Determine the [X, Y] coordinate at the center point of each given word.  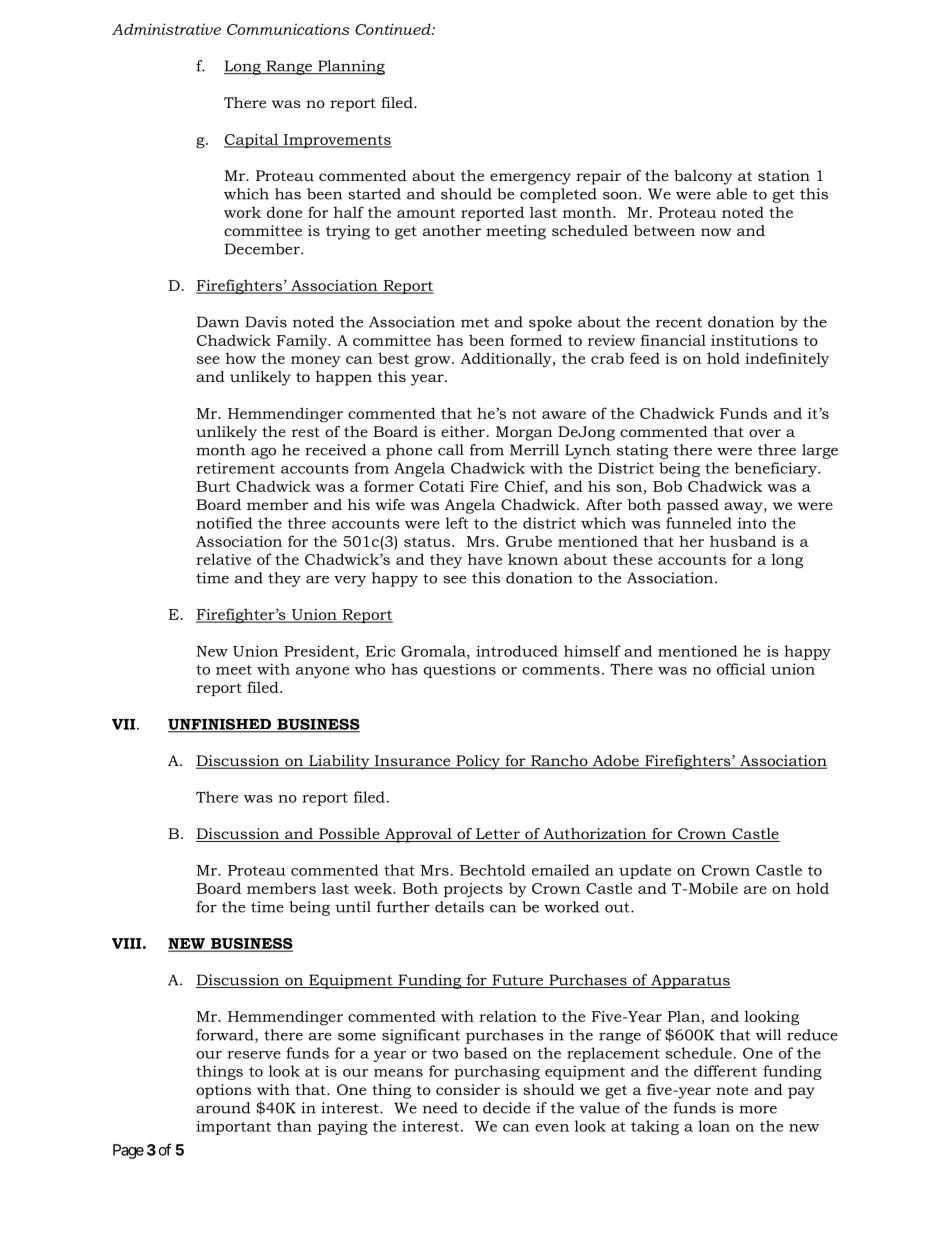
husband [743, 541]
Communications [288, 29]
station [784, 175]
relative [223, 559]
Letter [498, 835]
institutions [754, 340]
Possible [349, 835]
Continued [394, 29]
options [223, 1091]
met [475, 322]
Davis [266, 322]
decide [506, 1108]
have [485, 559]
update [645, 871]
